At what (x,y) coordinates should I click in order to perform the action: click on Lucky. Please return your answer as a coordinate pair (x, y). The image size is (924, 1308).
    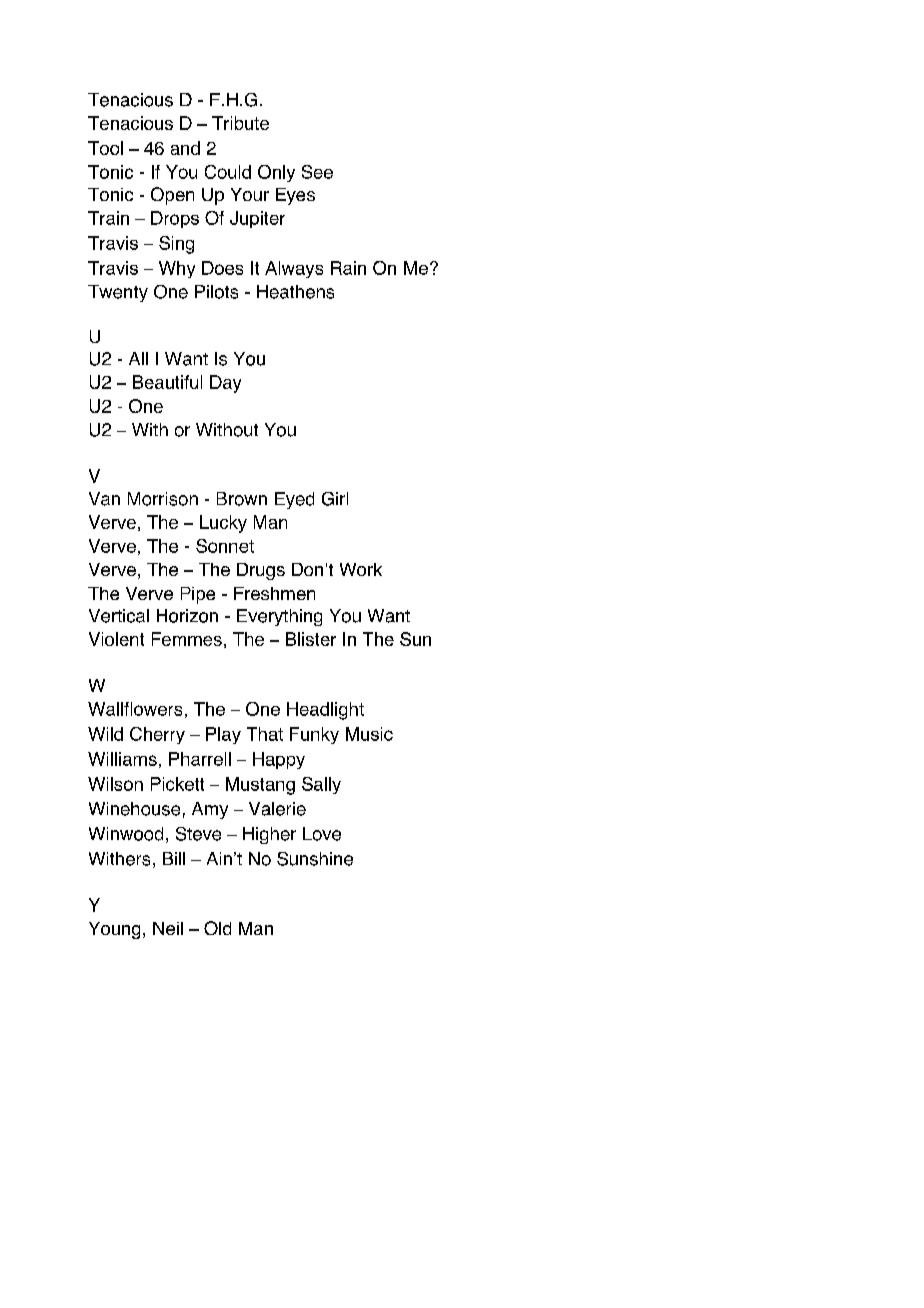
    Looking at the image, I should click on (223, 524).
